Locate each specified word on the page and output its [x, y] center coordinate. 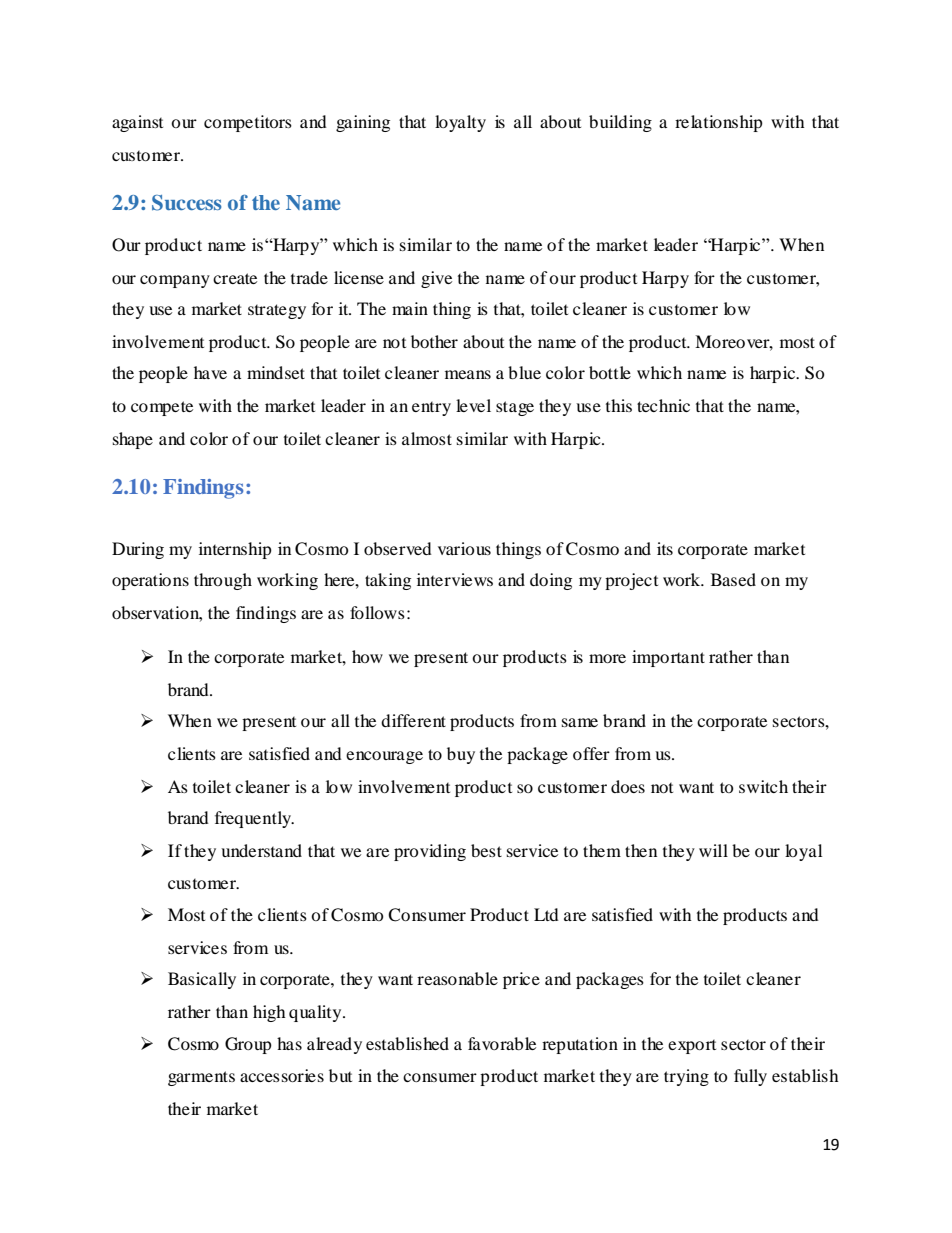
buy [461, 755]
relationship [719, 123]
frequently [254, 819]
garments [201, 1078]
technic [663, 405]
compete [162, 408]
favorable [502, 1043]
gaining [363, 123]
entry [431, 409]
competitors [248, 123]
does [628, 786]
